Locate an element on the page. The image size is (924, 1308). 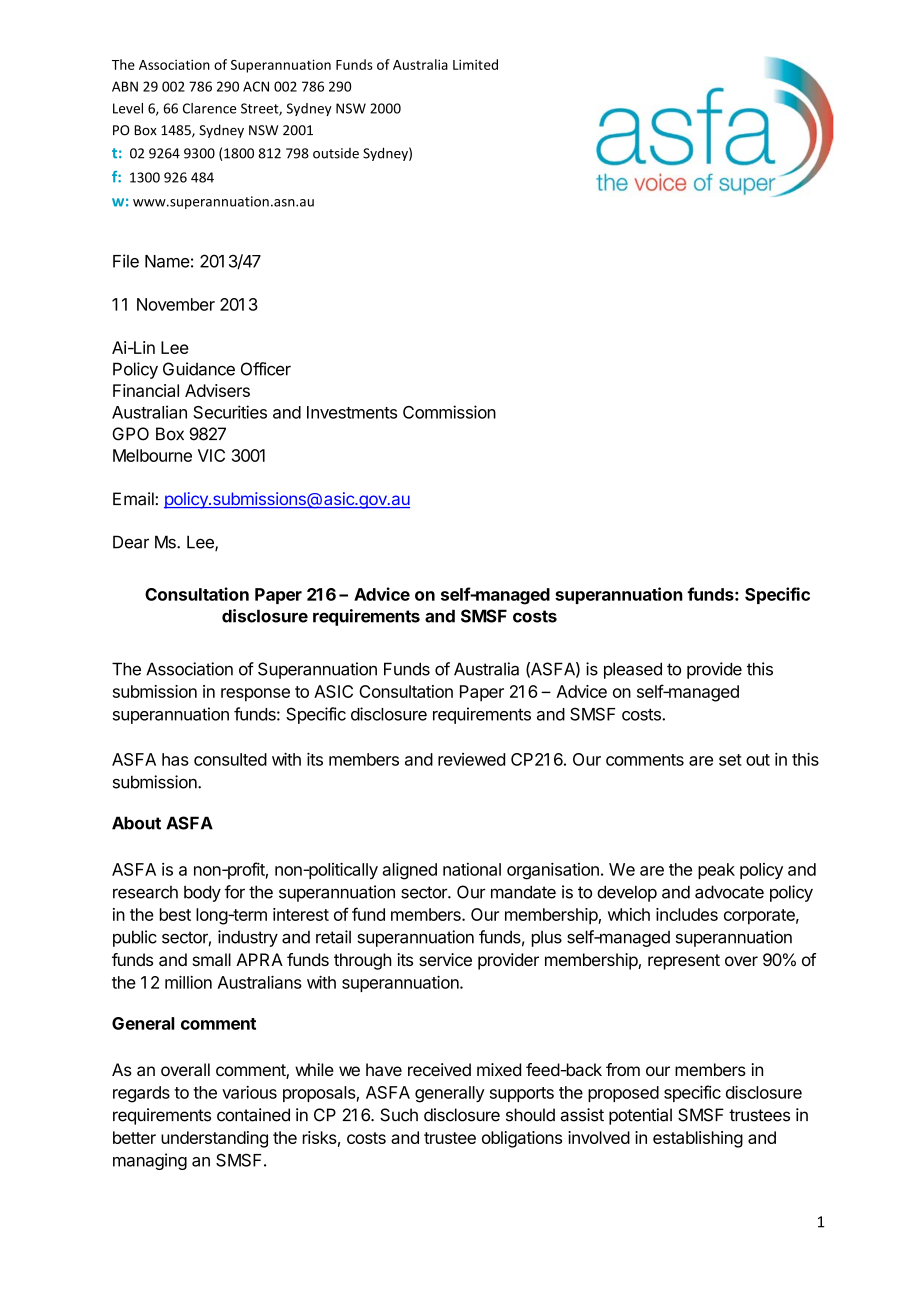
Clarence is located at coordinates (209, 108).
